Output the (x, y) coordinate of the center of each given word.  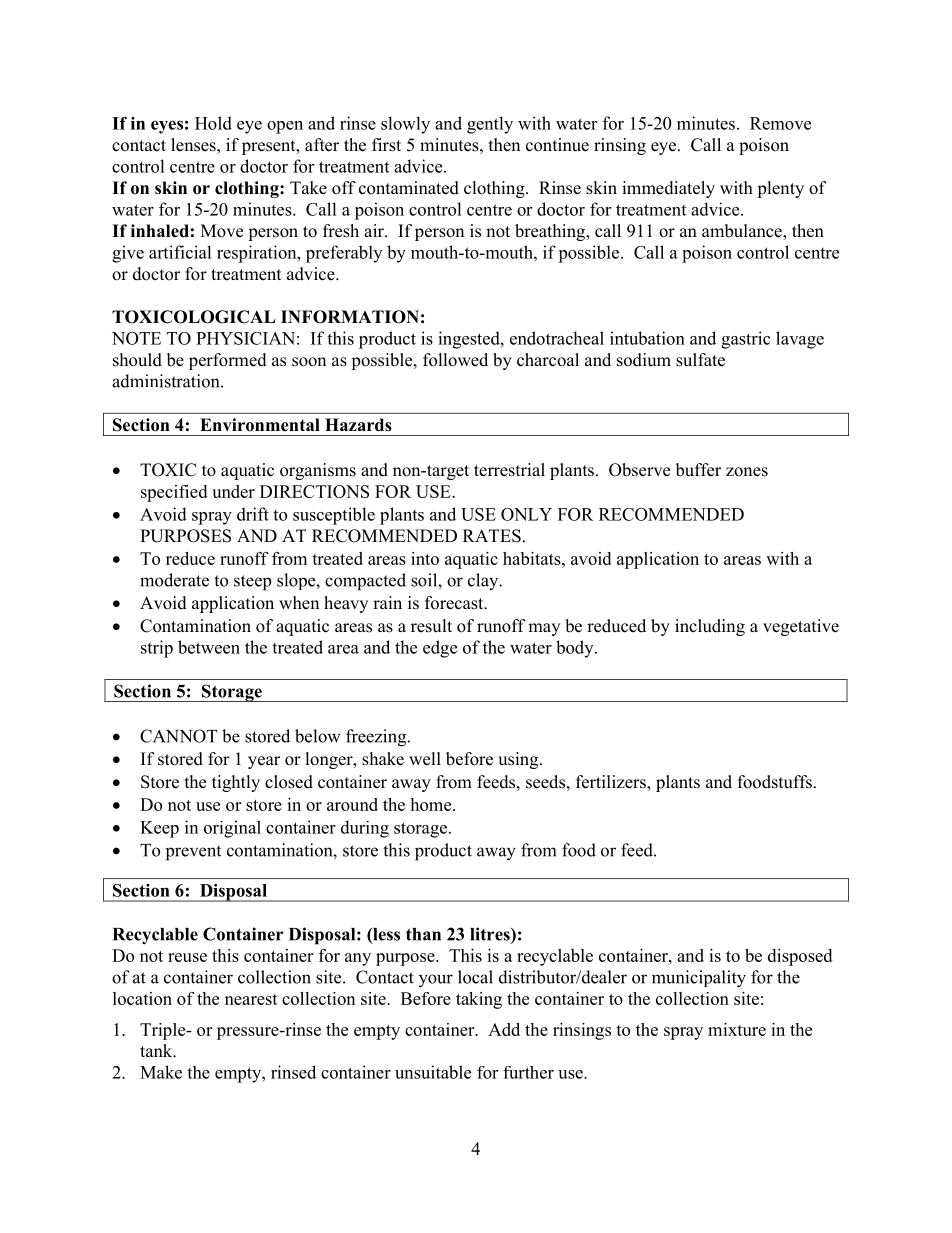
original (232, 829)
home (432, 804)
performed (228, 361)
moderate (174, 580)
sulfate (700, 360)
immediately (668, 189)
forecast (455, 603)
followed (455, 360)
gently (490, 125)
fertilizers (612, 783)
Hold (213, 123)
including (710, 627)
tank (157, 1050)
